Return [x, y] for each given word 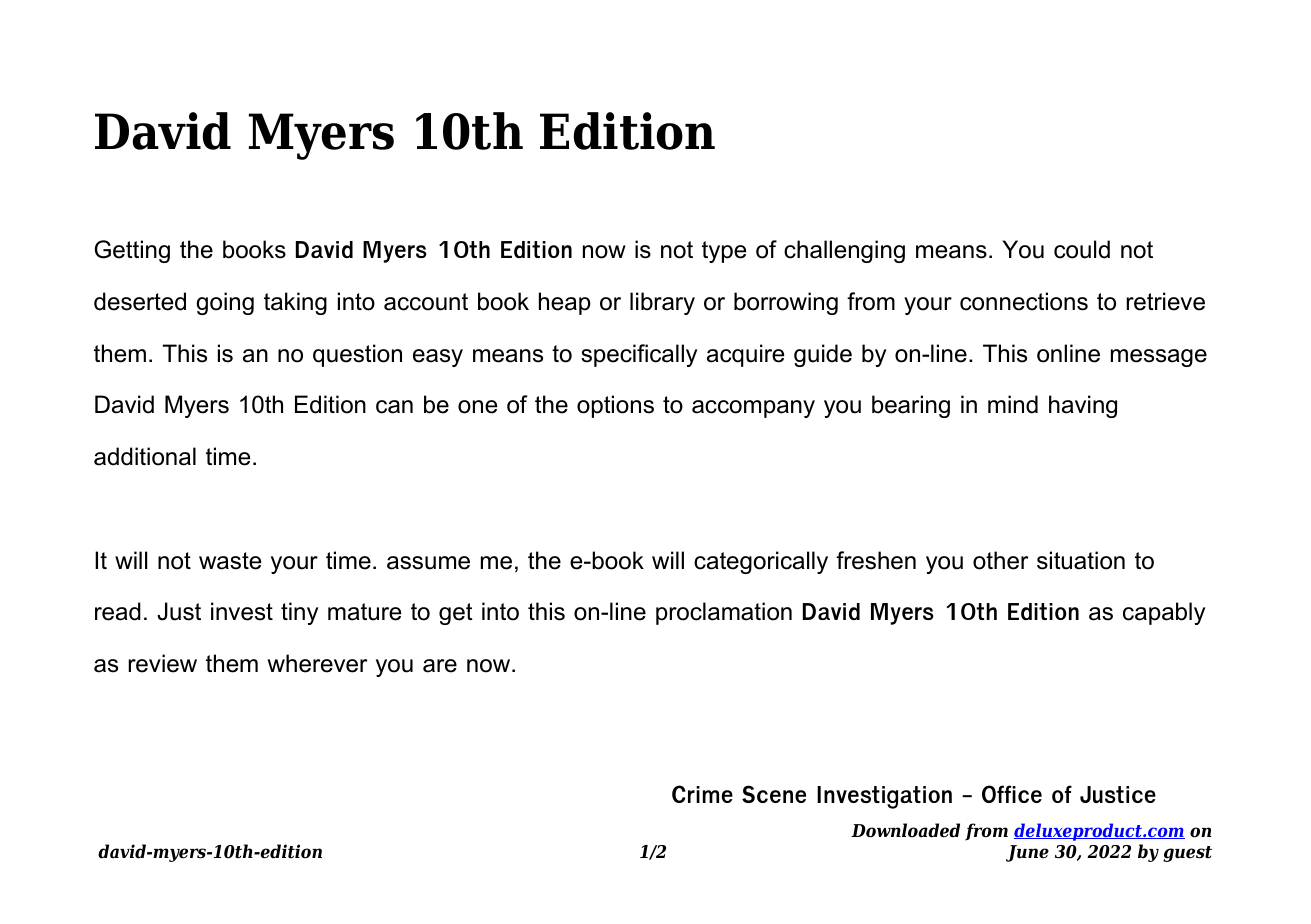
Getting [132, 251]
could [1082, 249]
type [724, 252]
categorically [761, 562]
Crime [702, 794]
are [440, 666]
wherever [317, 663]
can [394, 407]
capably [1164, 613]
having [1083, 406]
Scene [774, 794]
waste [230, 561]
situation [1081, 560]
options [615, 406]
